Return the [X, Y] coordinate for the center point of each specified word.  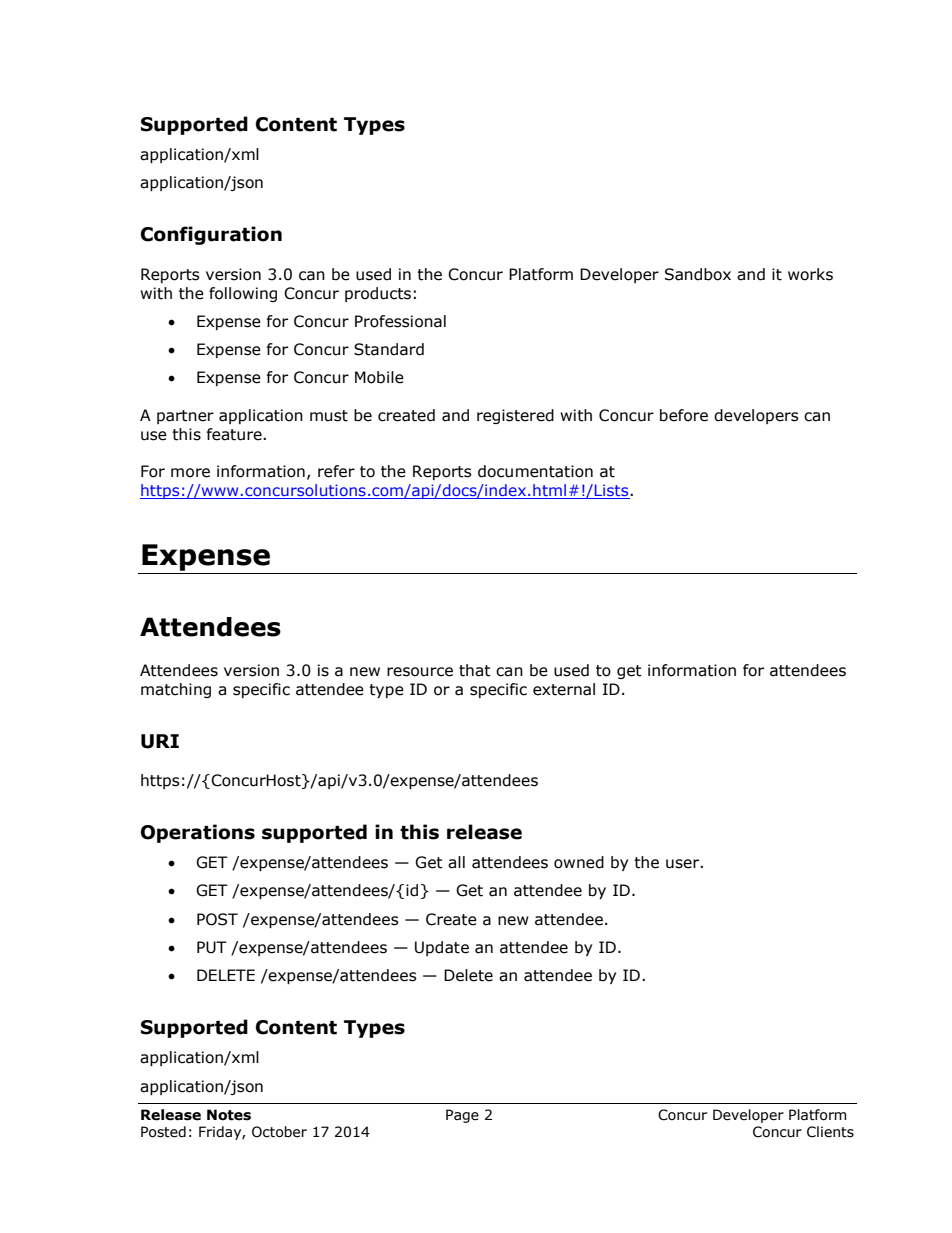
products [378, 294]
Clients [830, 1132]
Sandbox [698, 274]
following [243, 294]
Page [462, 1116]
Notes [229, 1115]
